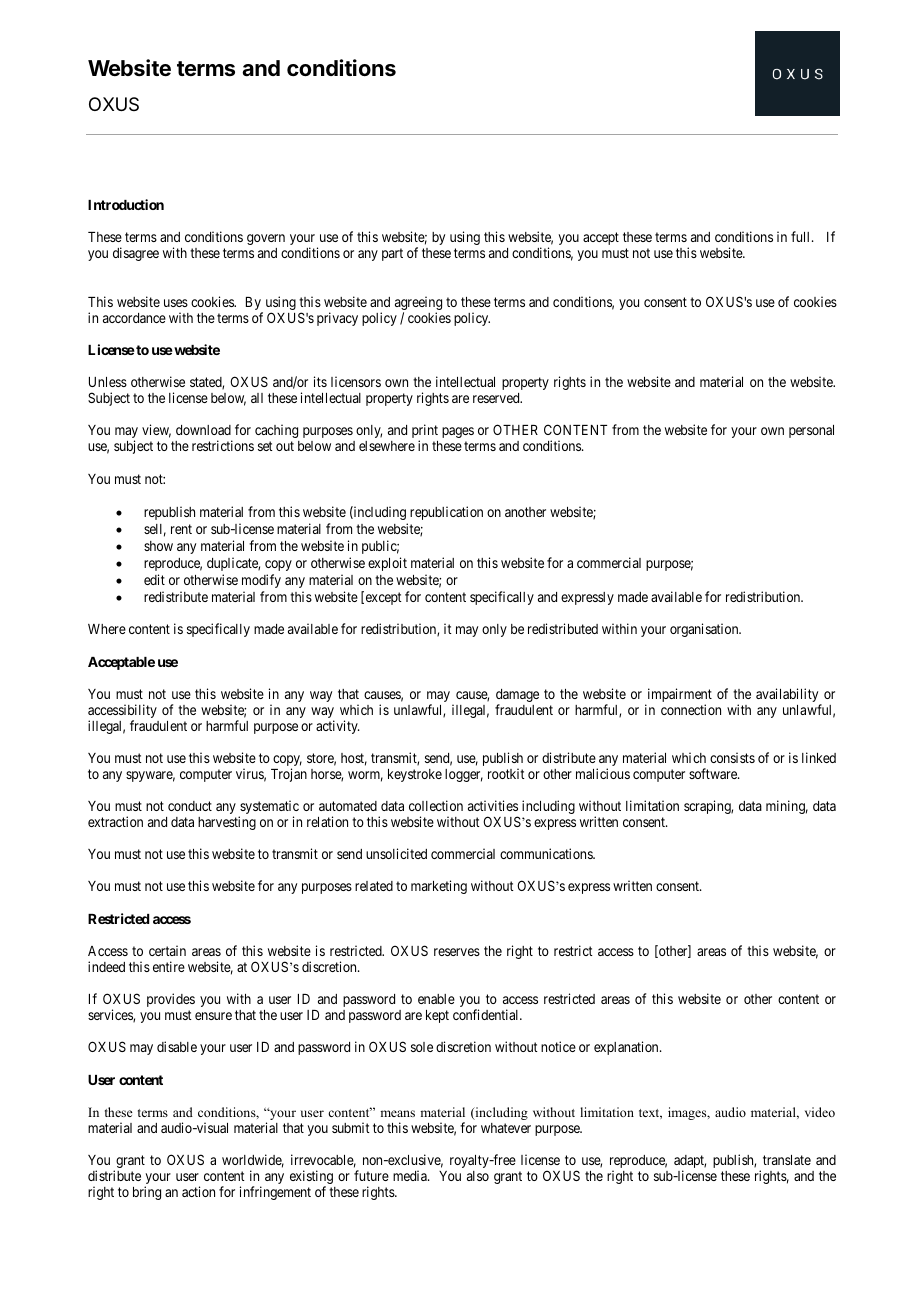 Image resolution: width=924 pixels, height=1308 pixels. What do you see at coordinates (517, 697) in the screenshot?
I see `damage` at bounding box center [517, 697].
